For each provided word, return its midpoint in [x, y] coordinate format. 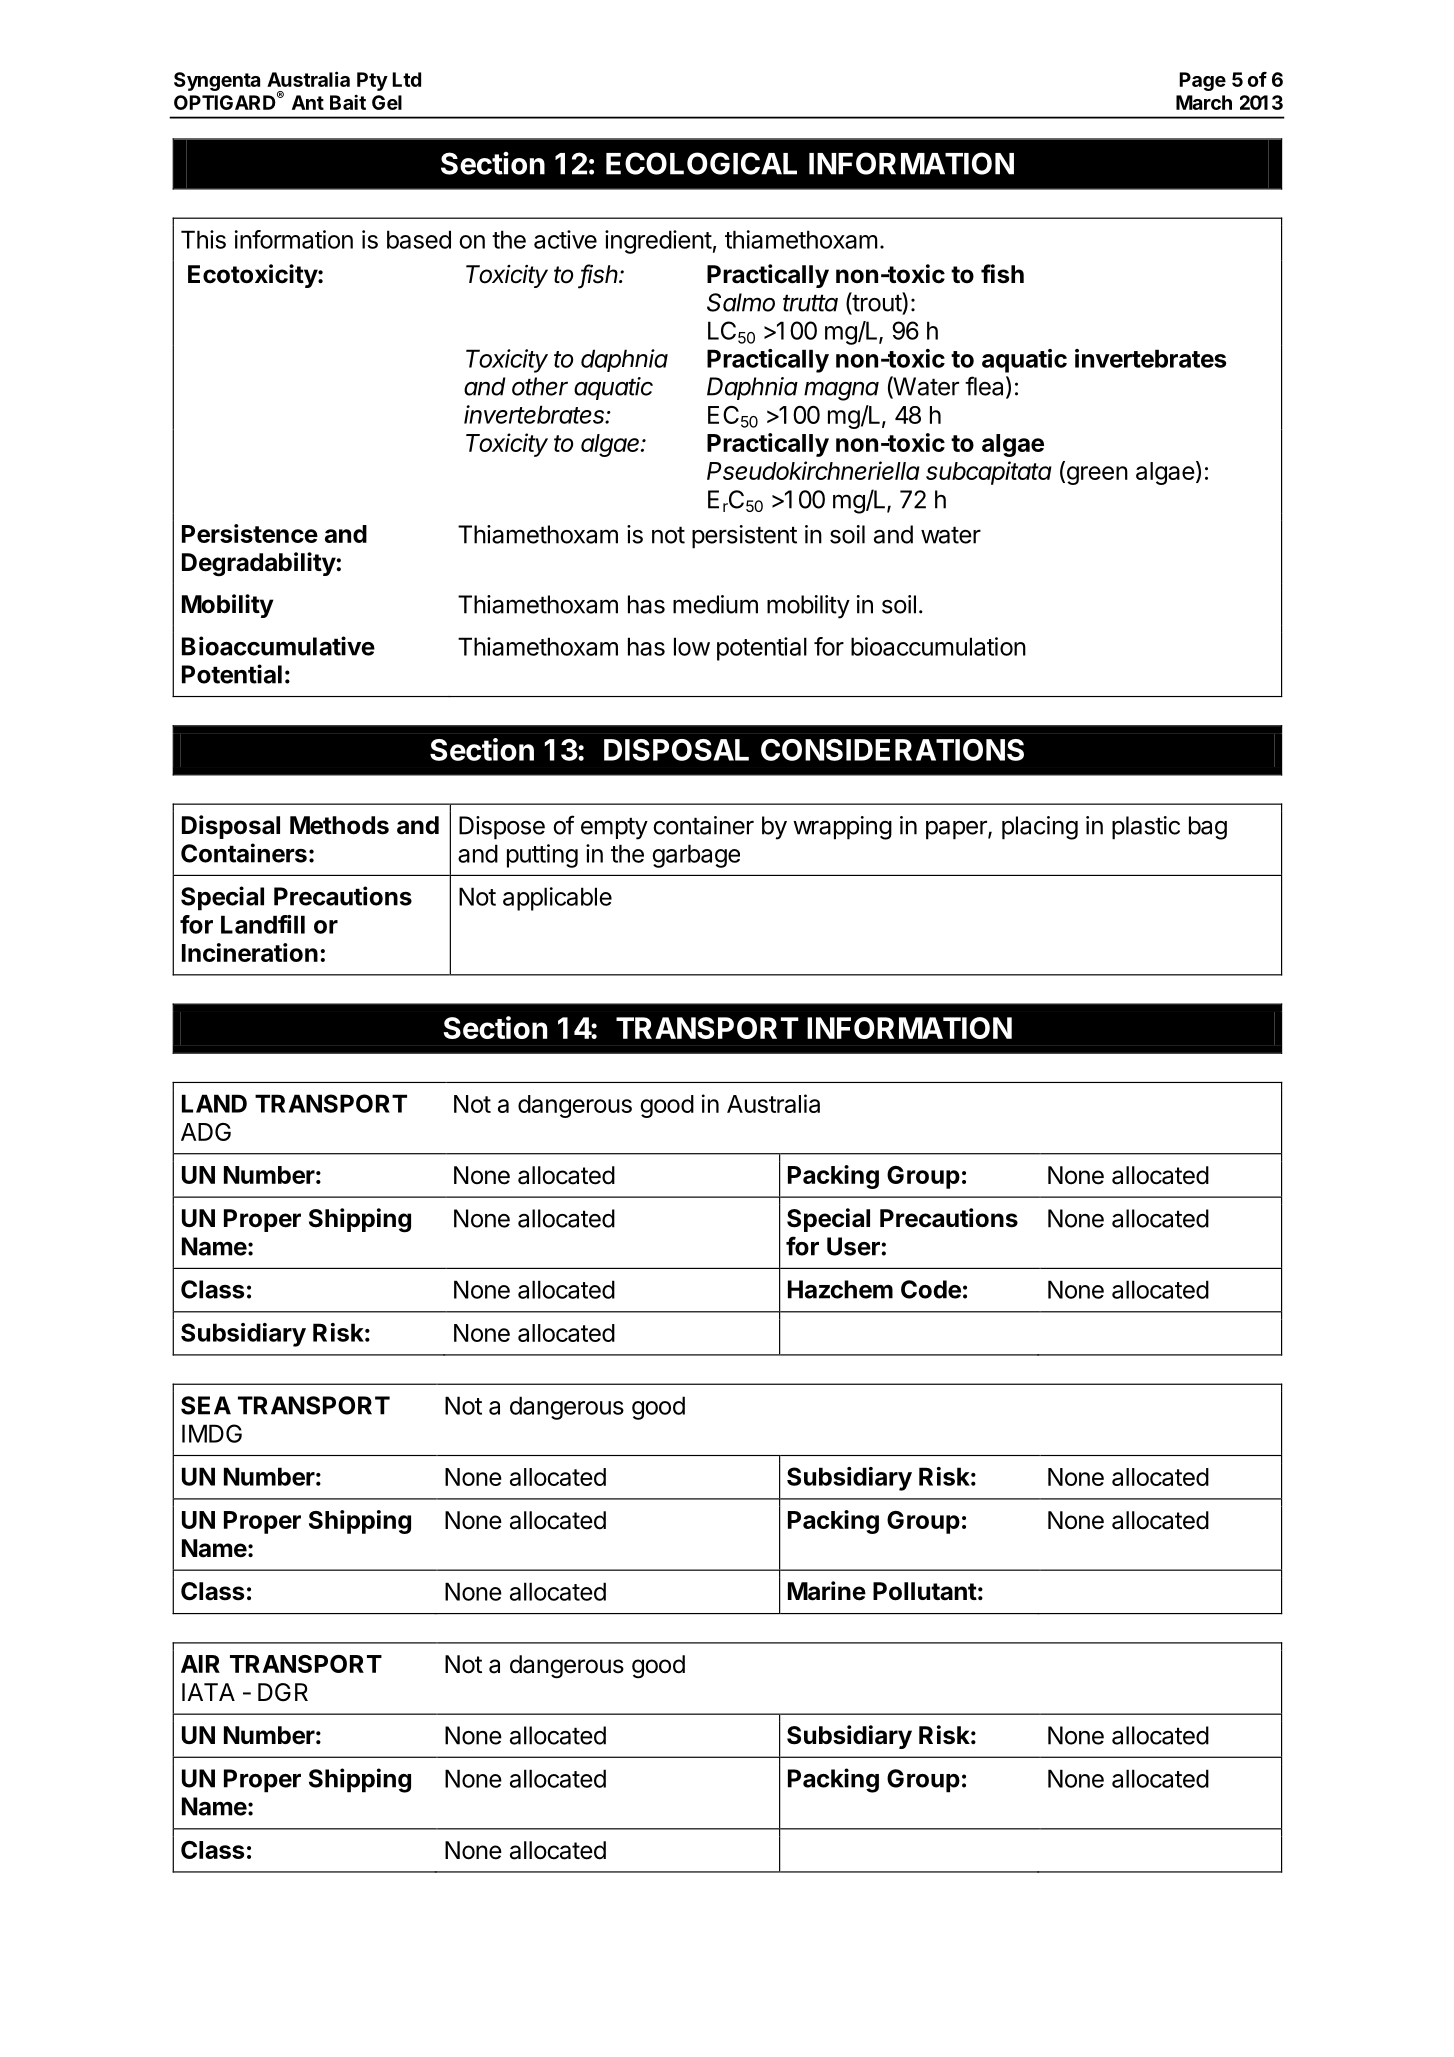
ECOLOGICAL [701, 163]
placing [1040, 828]
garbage [696, 856]
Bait [348, 102]
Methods [339, 825]
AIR [200, 1664]
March [1204, 102]
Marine [827, 1591]
